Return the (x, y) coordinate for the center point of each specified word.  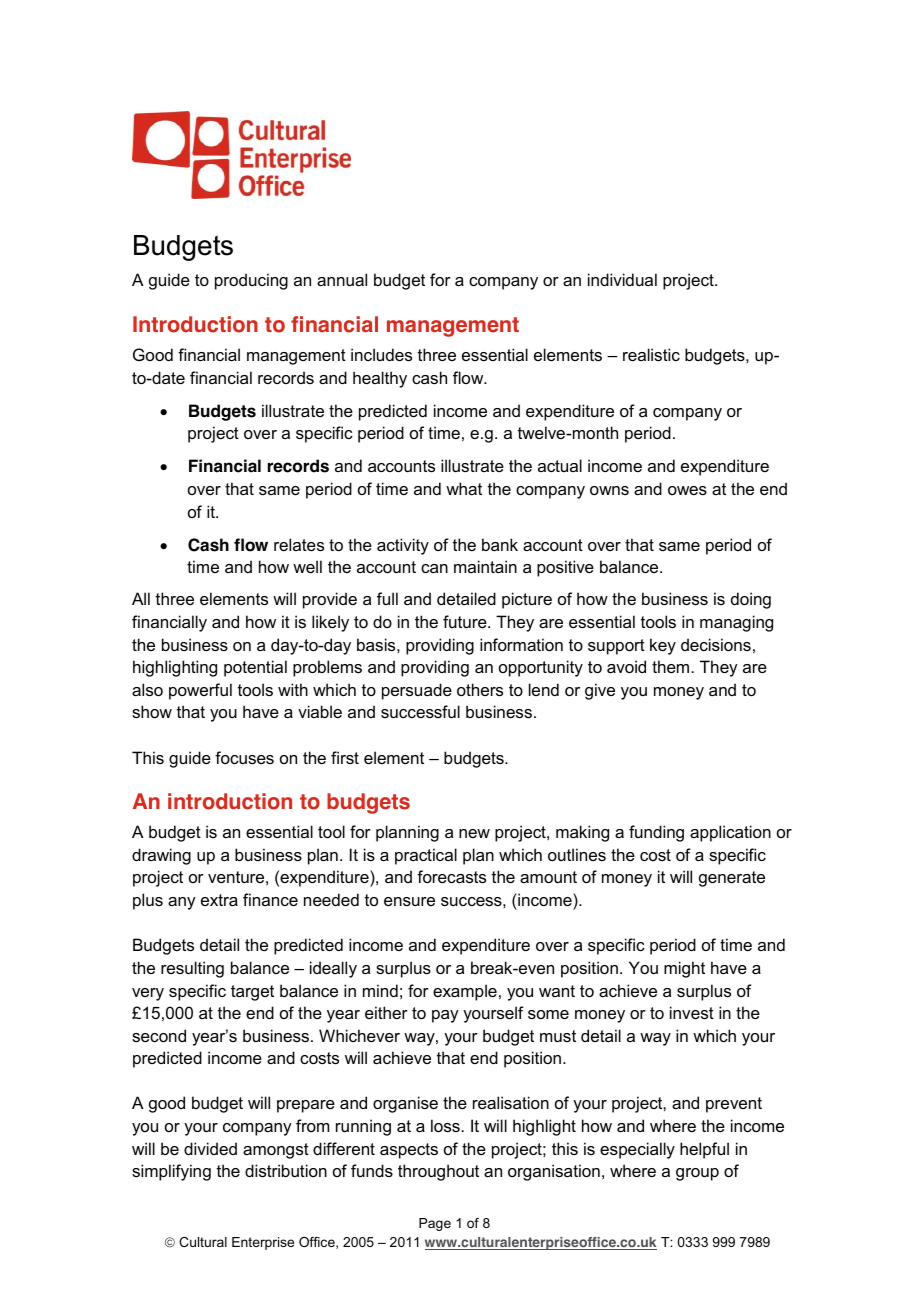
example (465, 992)
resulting (192, 969)
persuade (417, 691)
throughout (438, 1172)
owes (687, 490)
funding (656, 833)
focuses (244, 757)
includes (381, 354)
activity (403, 546)
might (684, 969)
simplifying (171, 1172)
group (697, 1174)
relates (299, 544)
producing (251, 281)
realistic (651, 354)
